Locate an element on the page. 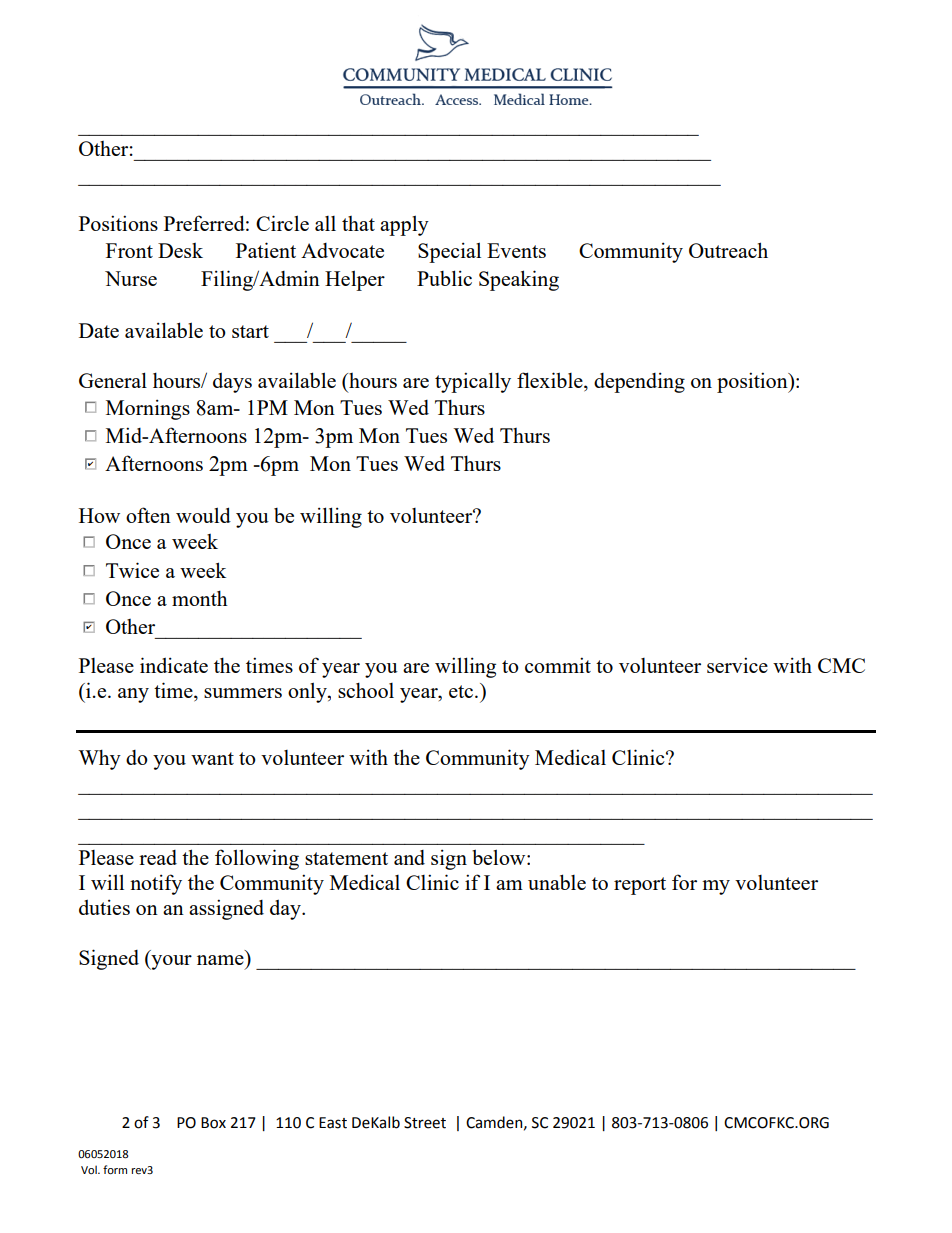 The height and width of the document is (1233, 952). and is located at coordinates (409, 857).
